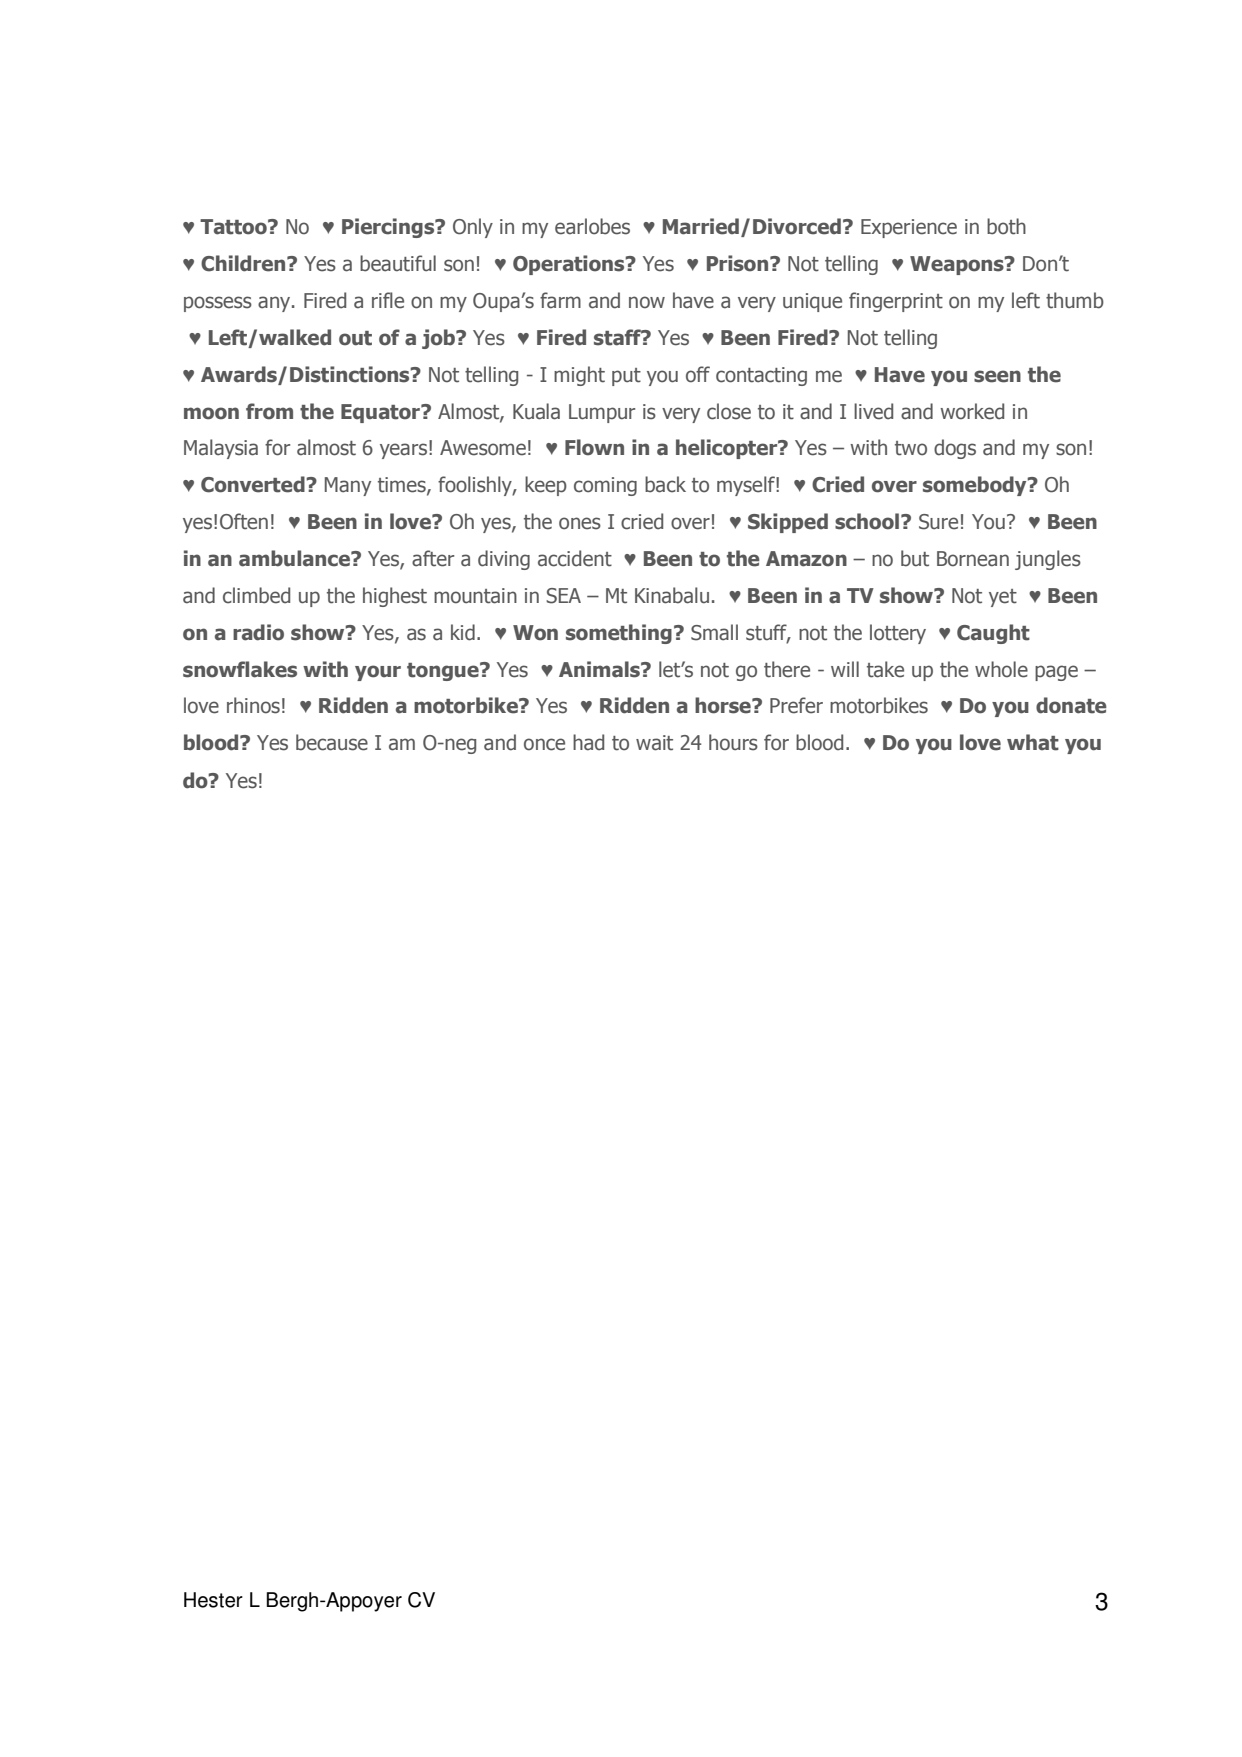 The height and width of the page is (1757, 1242). I want to click on beautiful, so click(398, 263).
